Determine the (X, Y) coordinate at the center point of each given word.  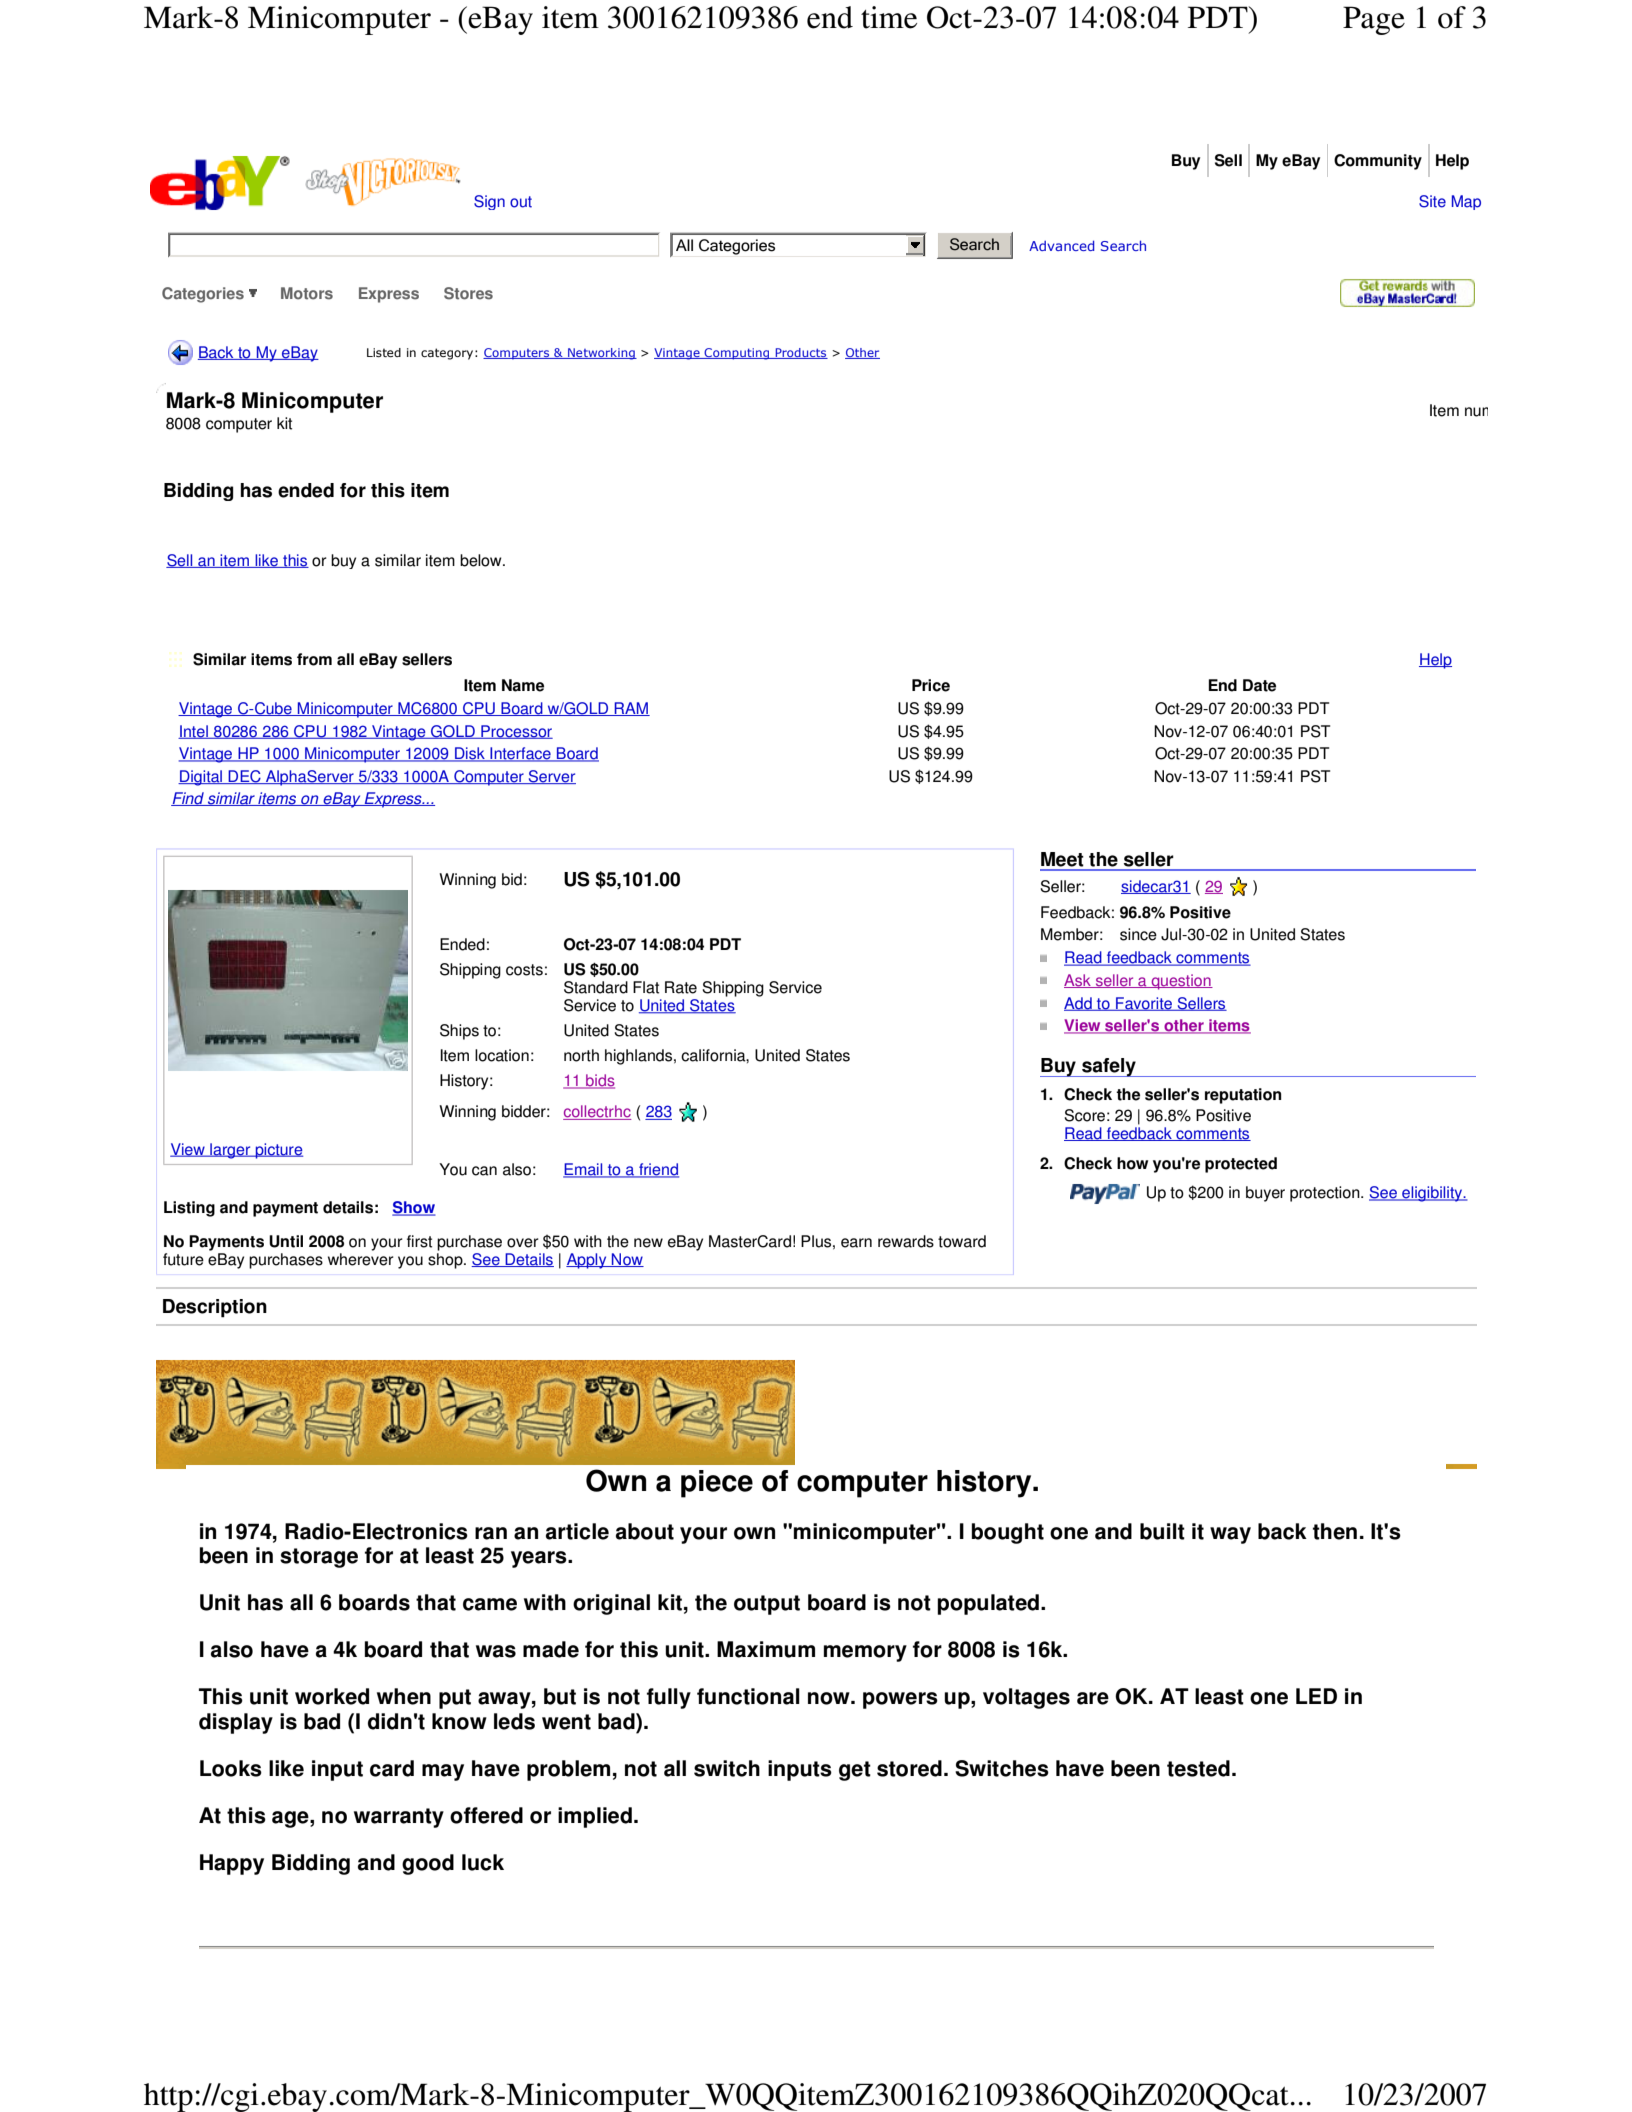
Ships (459, 1032)
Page (1374, 20)
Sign (489, 202)
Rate (681, 987)
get (855, 1771)
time (889, 17)
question (1181, 982)
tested (1198, 1768)
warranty (399, 1818)
